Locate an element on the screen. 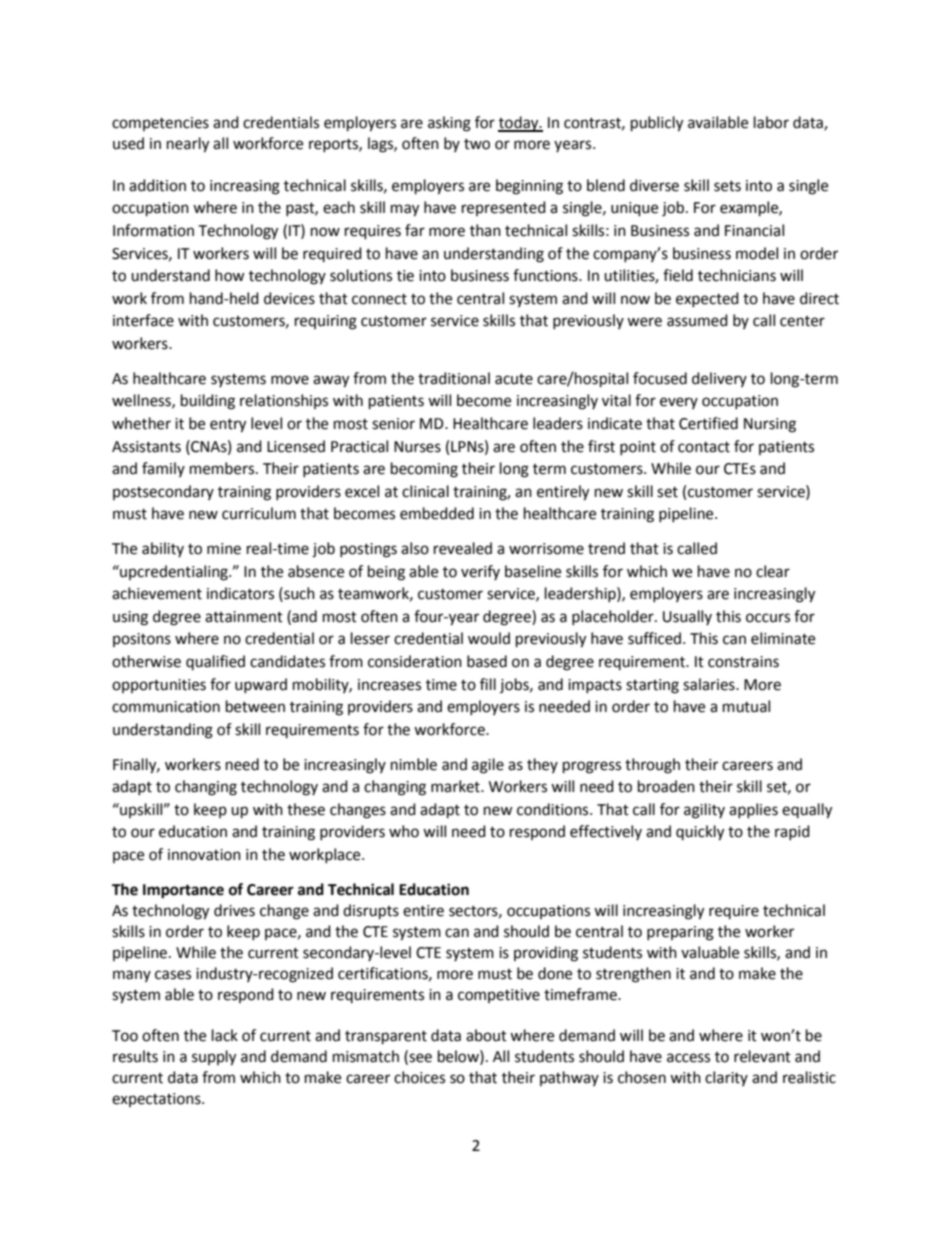  occurs is located at coordinates (768, 618).
